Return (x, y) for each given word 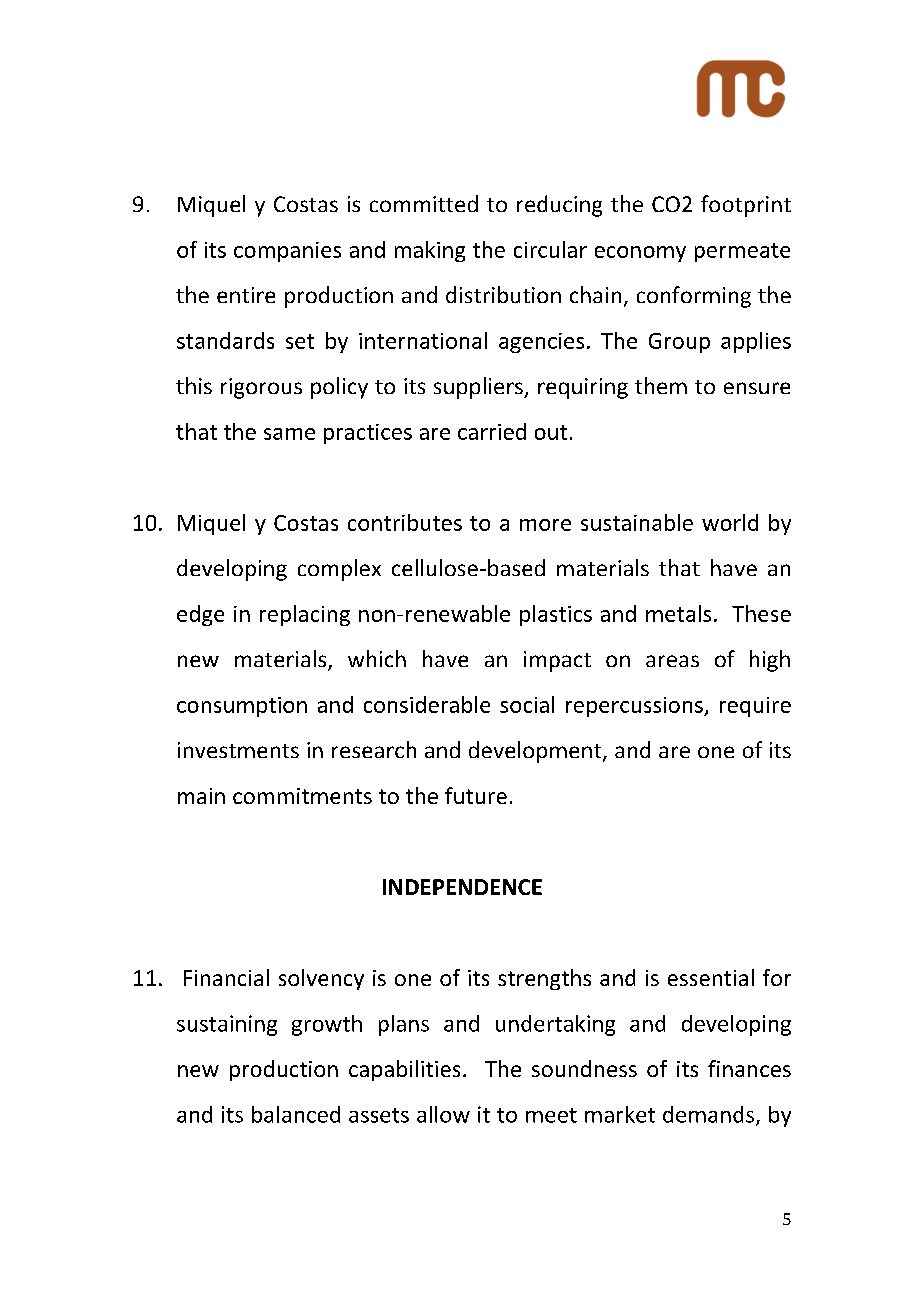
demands (708, 1114)
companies (287, 252)
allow (443, 1114)
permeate (742, 252)
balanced (296, 1114)
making (430, 251)
